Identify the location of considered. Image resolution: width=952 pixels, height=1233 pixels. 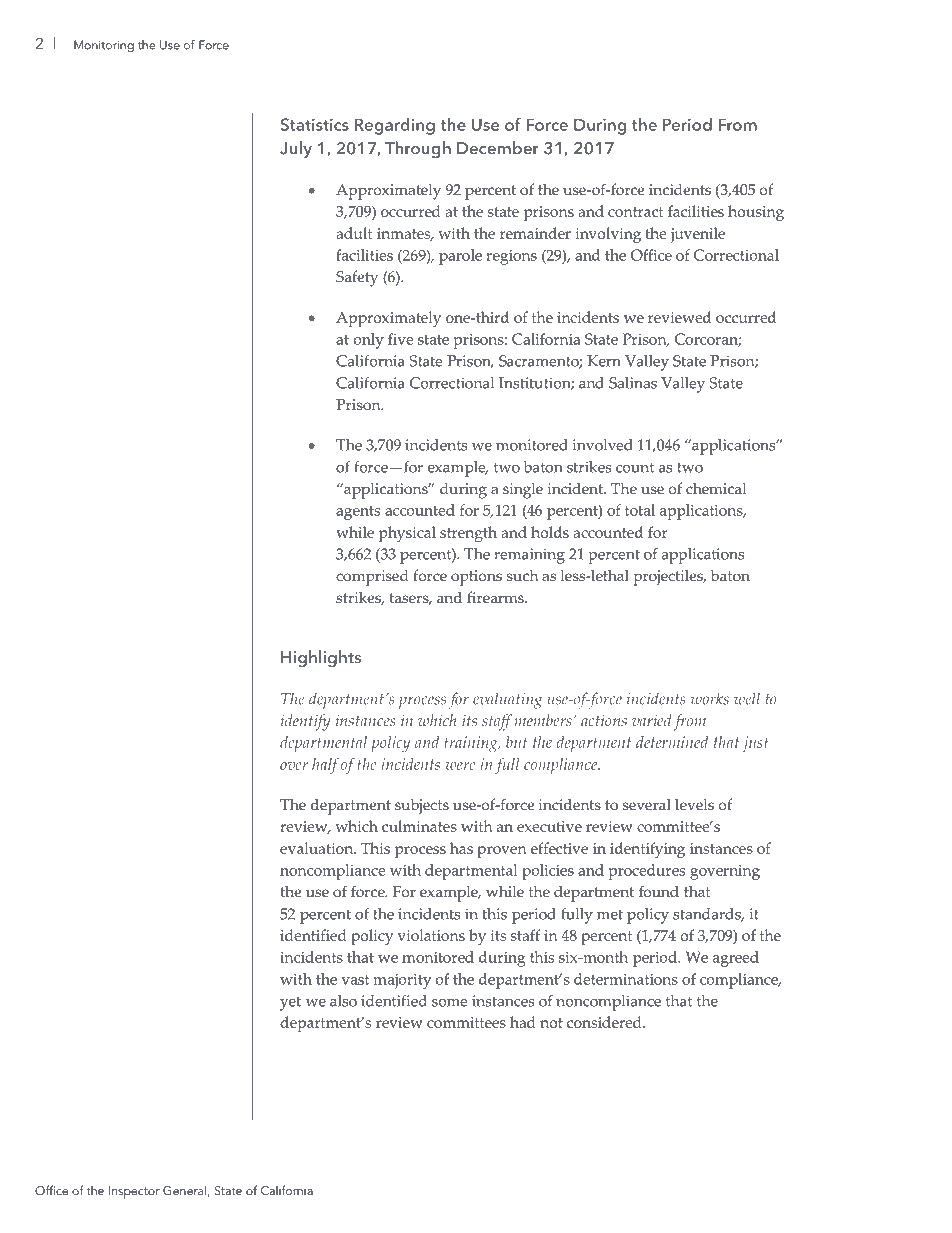
(605, 1022).
